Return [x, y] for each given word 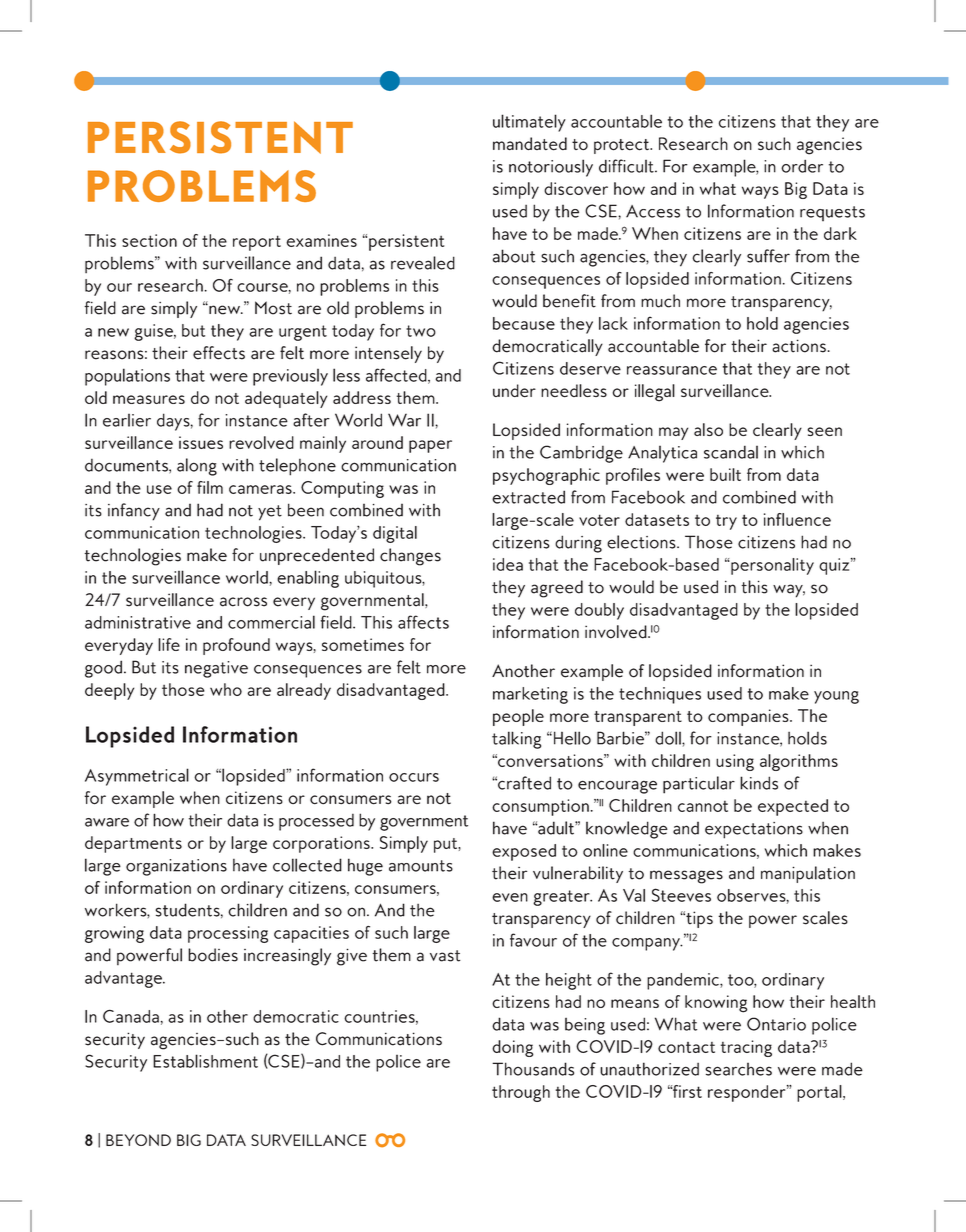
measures [149, 399]
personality [771, 566]
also [708, 429]
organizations [176, 867]
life [169, 644]
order [802, 166]
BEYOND [138, 1140]
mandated [530, 144]
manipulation [808, 874]
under [514, 390]
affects [423, 622]
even [510, 897]
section [149, 240]
